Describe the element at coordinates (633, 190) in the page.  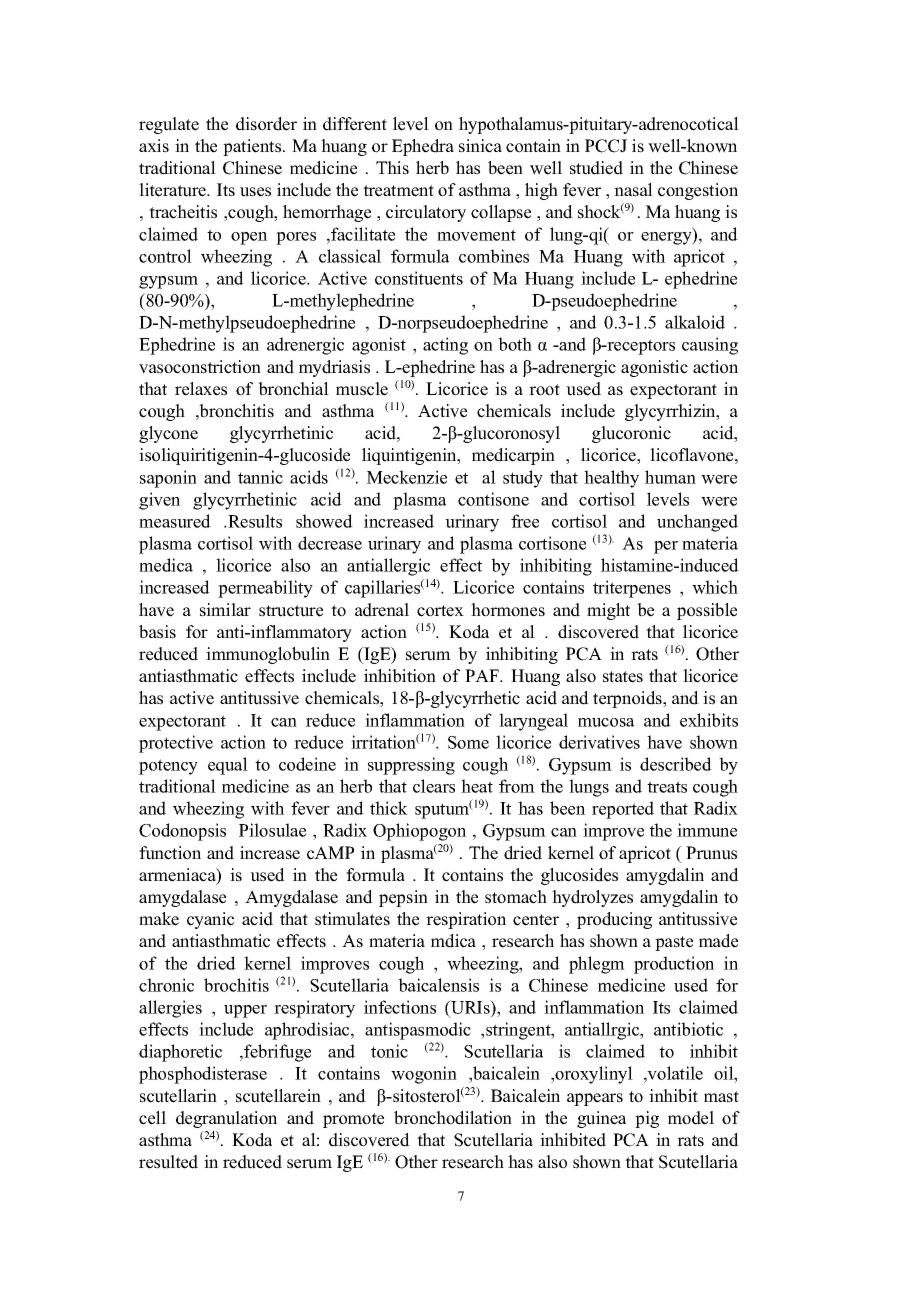
I see `nasal` at that location.
